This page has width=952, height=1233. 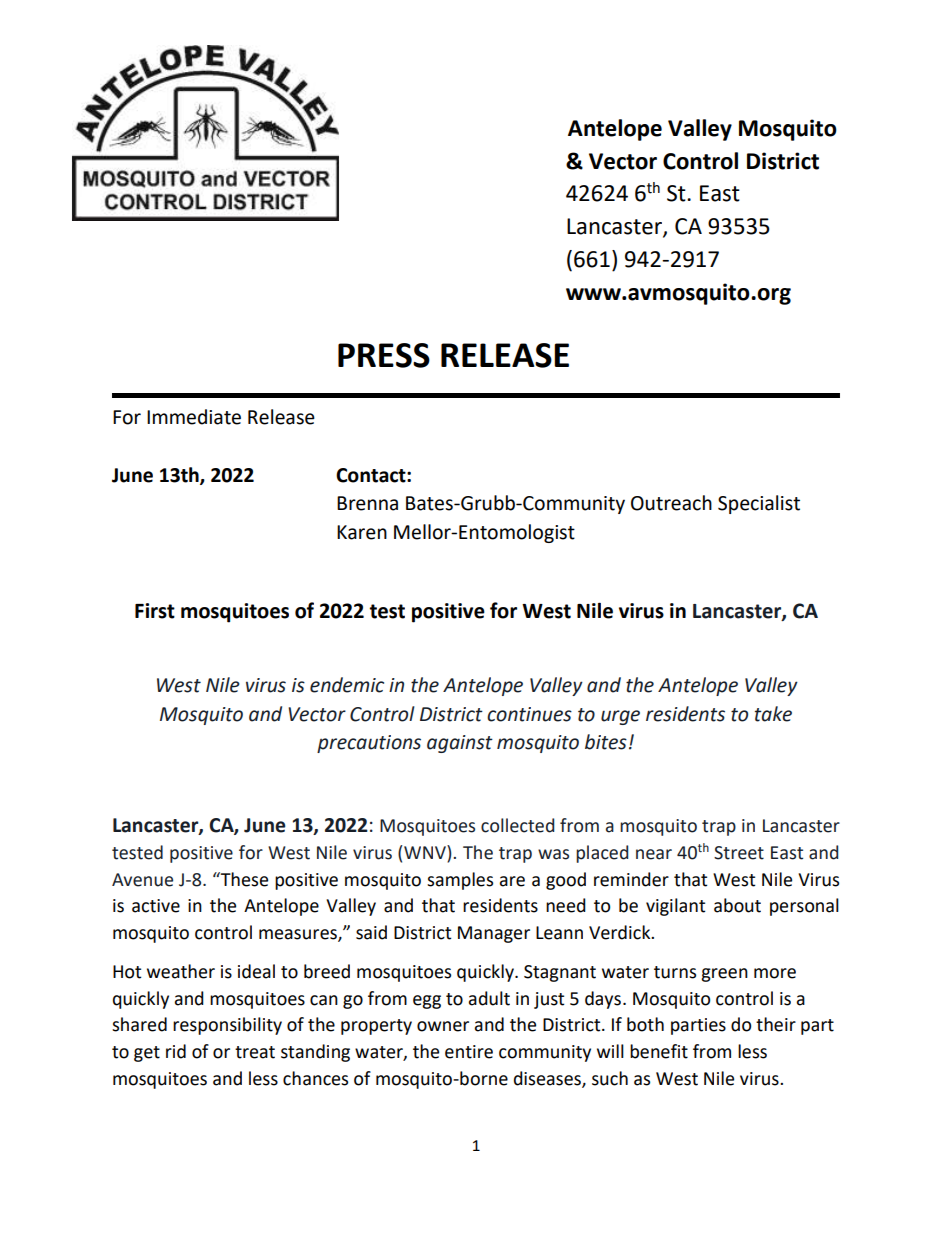 What do you see at coordinates (773, 714) in the page?
I see `take` at bounding box center [773, 714].
